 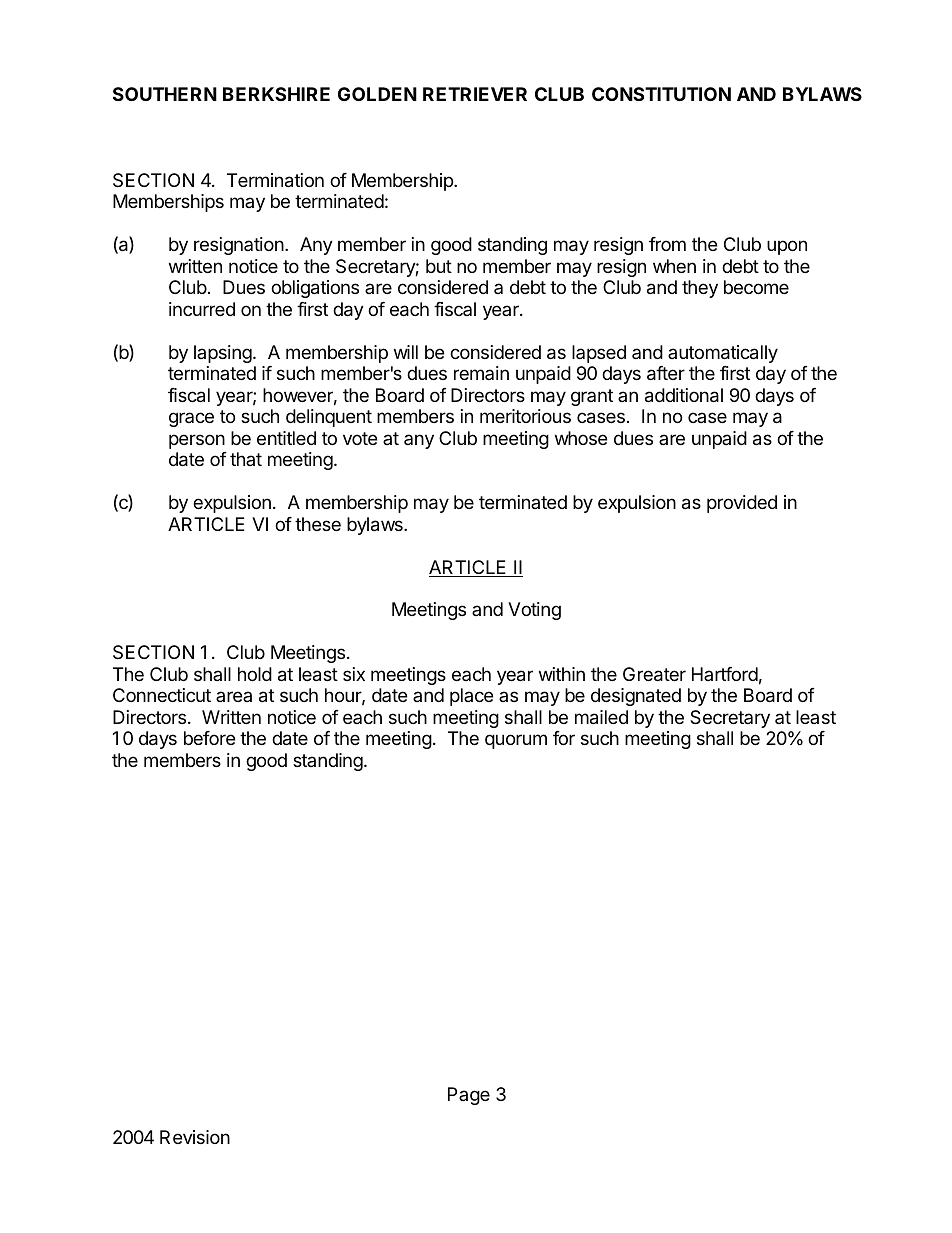 What do you see at coordinates (723, 354) in the screenshot?
I see `automatically` at bounding box center [723, 354].
